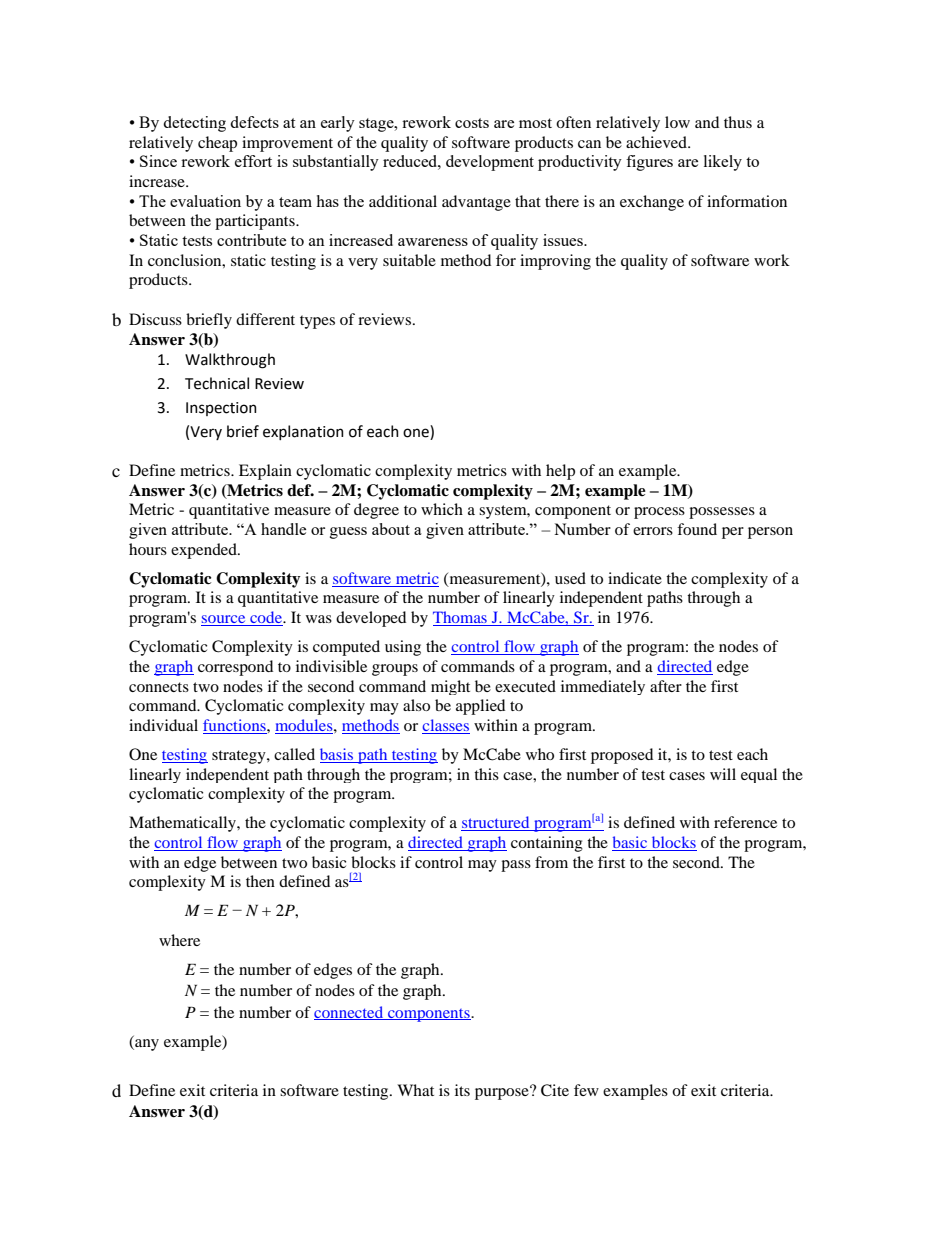 The height and width of the document is (1233, 952). Describe the element at coordinates (217, 144) in the document. I see `cheap` at that location.
